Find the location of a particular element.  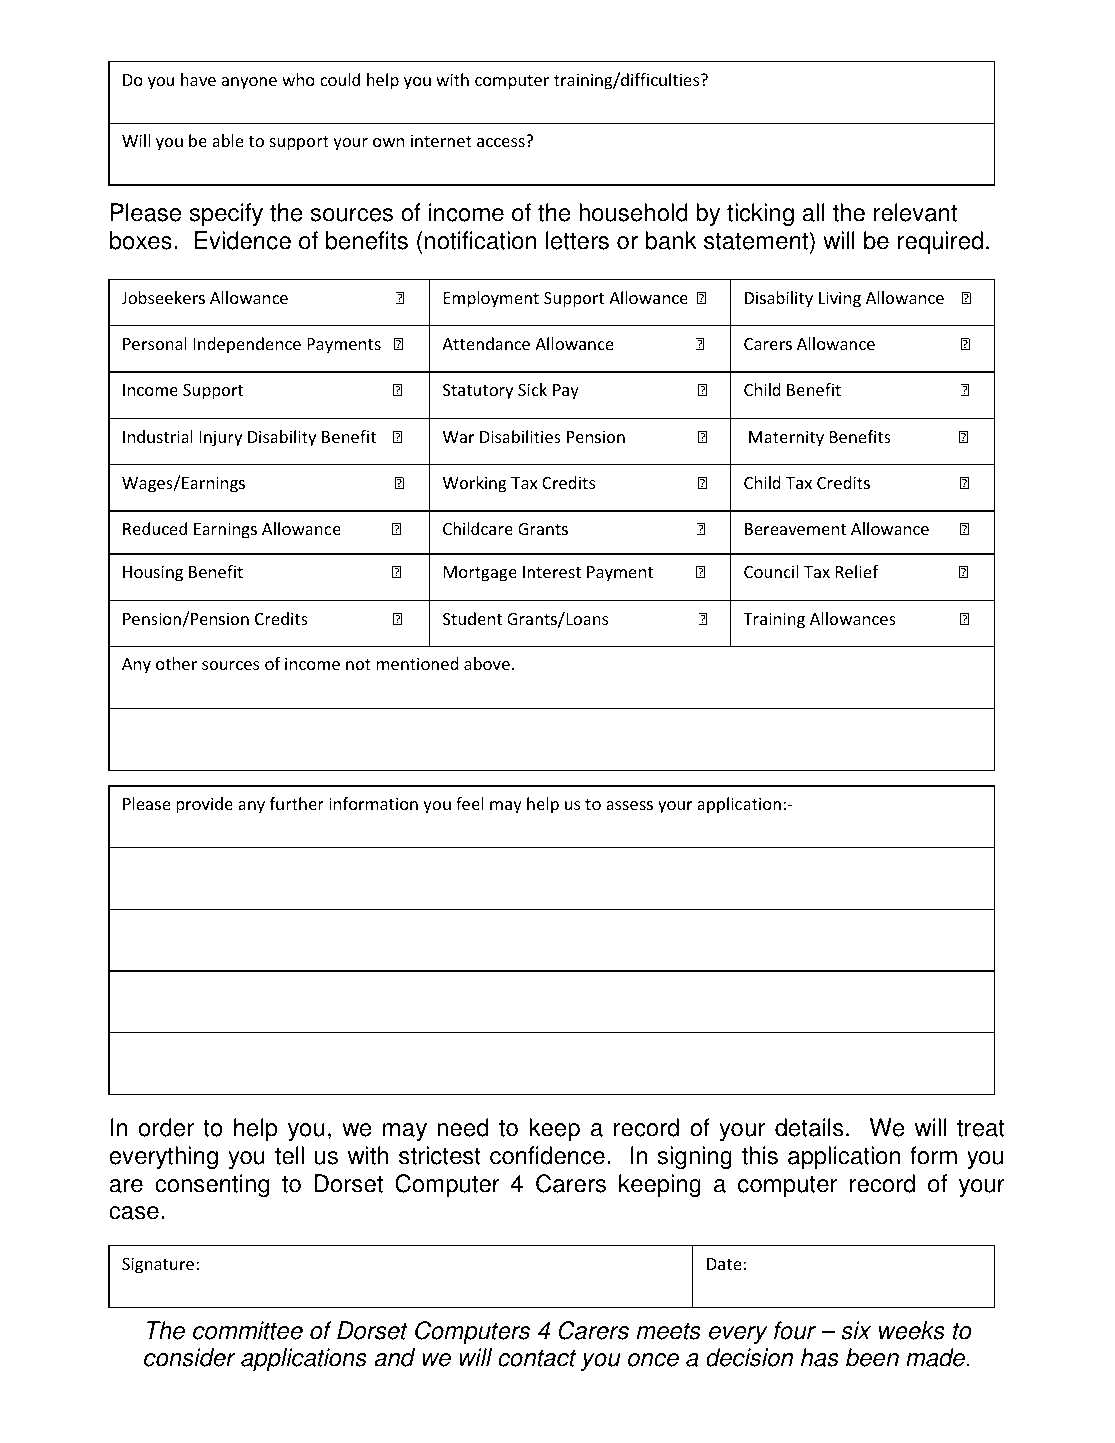

Relief is located at coordinates (857, 571).
